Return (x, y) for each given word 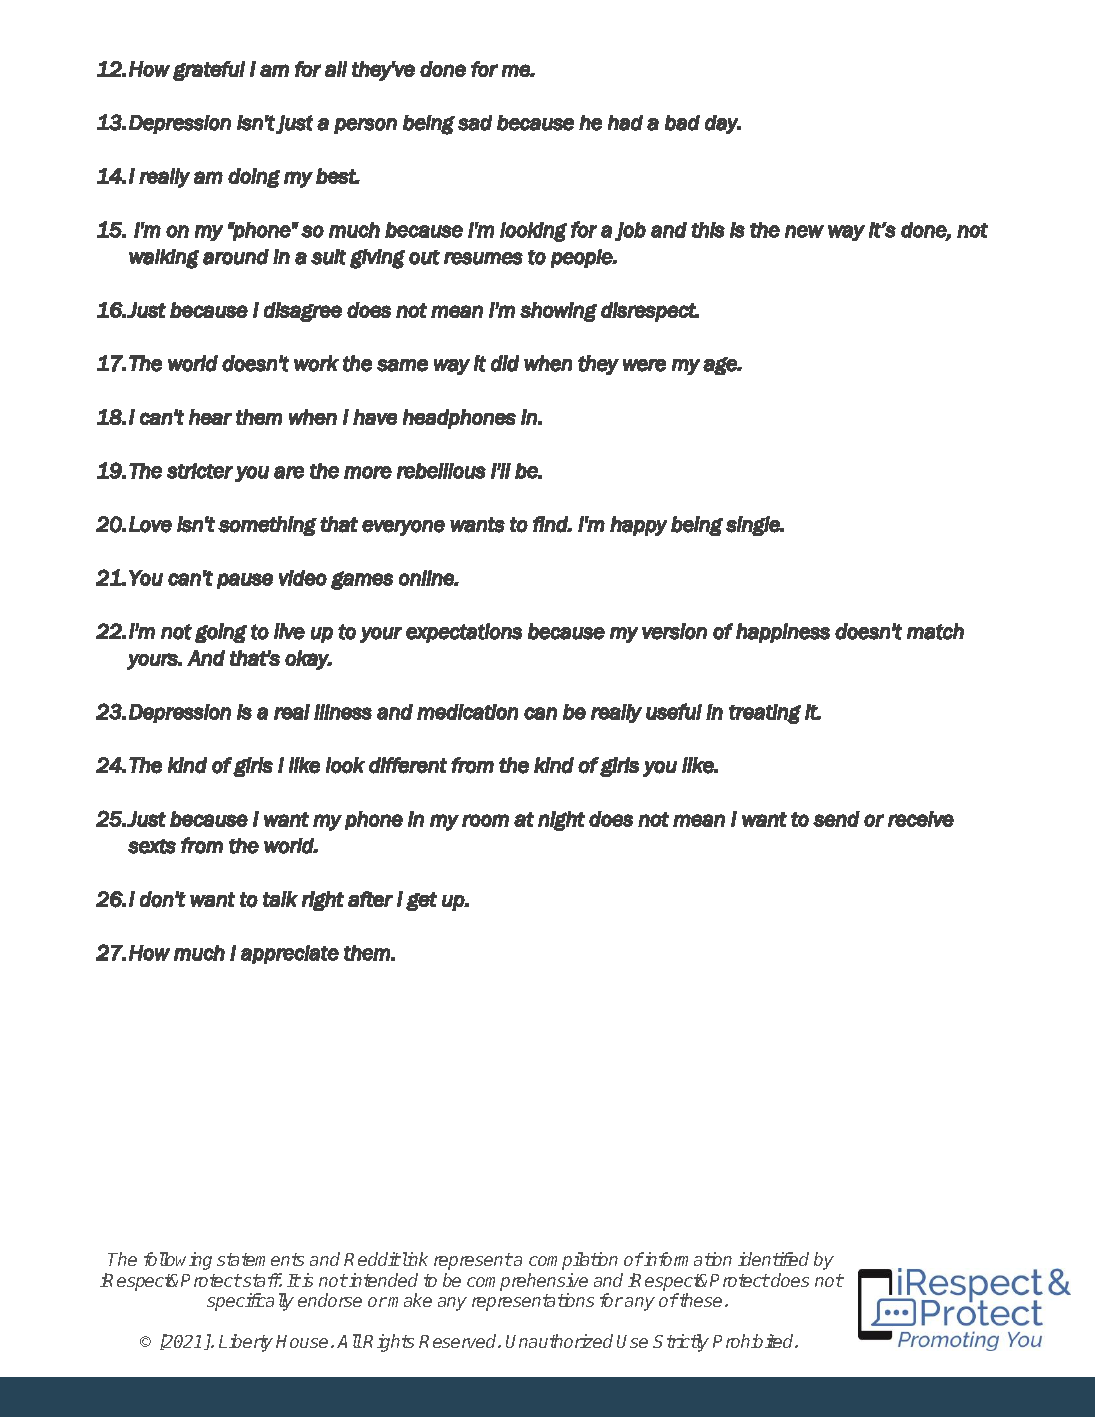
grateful (209, 71)
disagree (303, 312)
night (561, 821)
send (836, 819)
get (421, 901)
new (804, 231)
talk (280, 899)
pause (245, 581)
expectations (464, 633)
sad (475, 123)
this (708, 230)
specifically (250, 1302)
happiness (783, 633)
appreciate (290, 954)
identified (773, 1259)
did (505, 363)
